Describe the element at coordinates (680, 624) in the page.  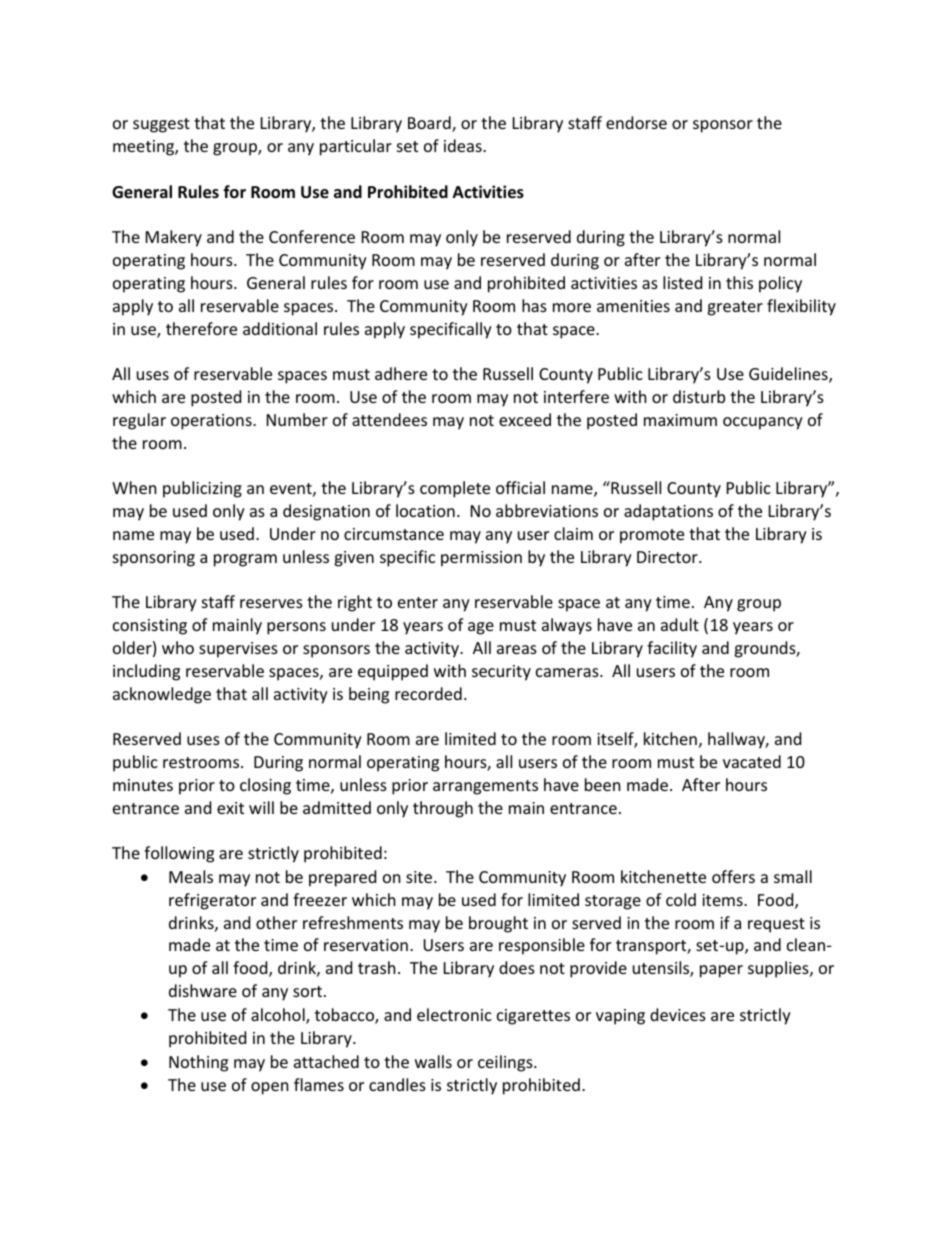
I see `adult` at that location.
